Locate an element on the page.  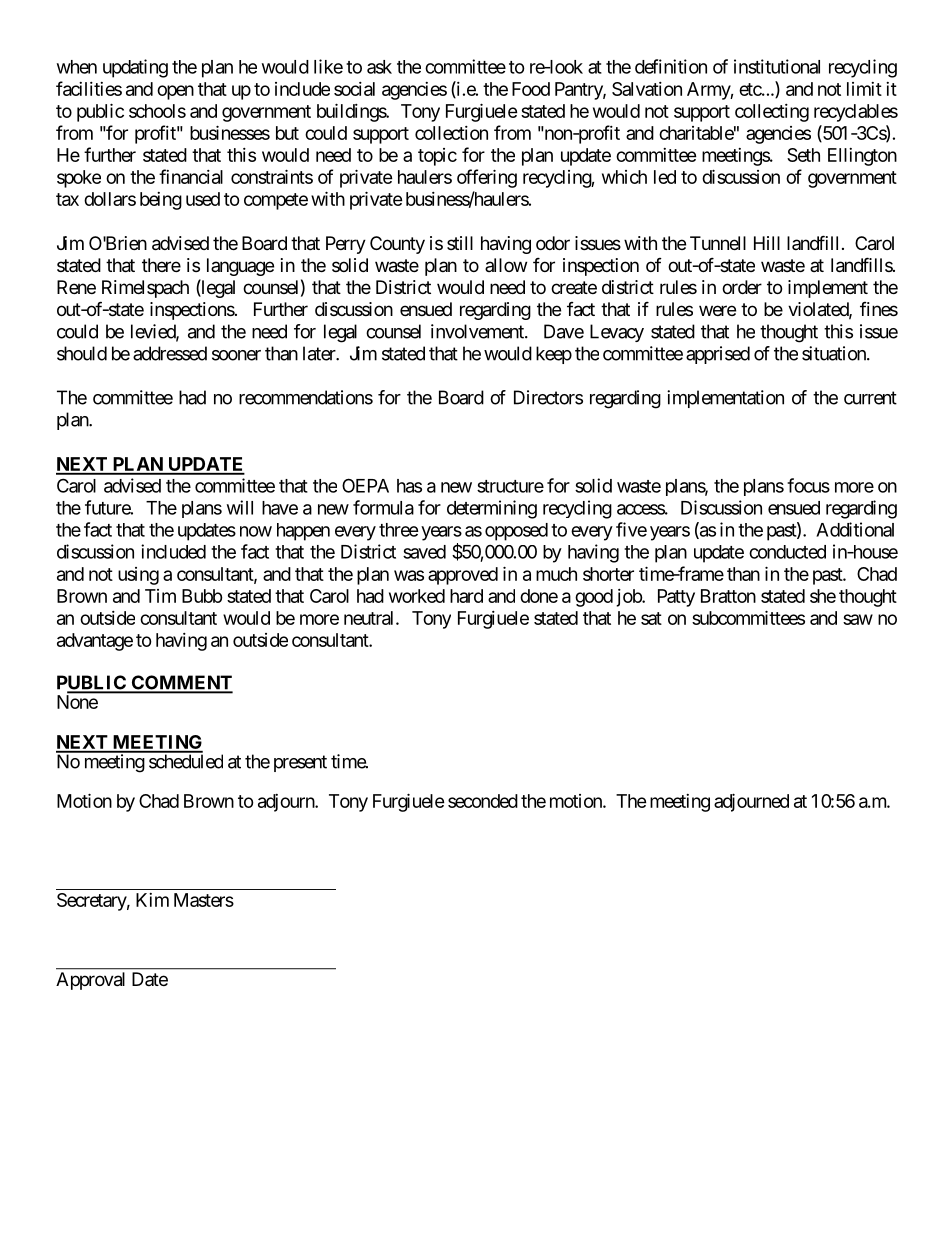
will is located at coordinates (240, 507).
